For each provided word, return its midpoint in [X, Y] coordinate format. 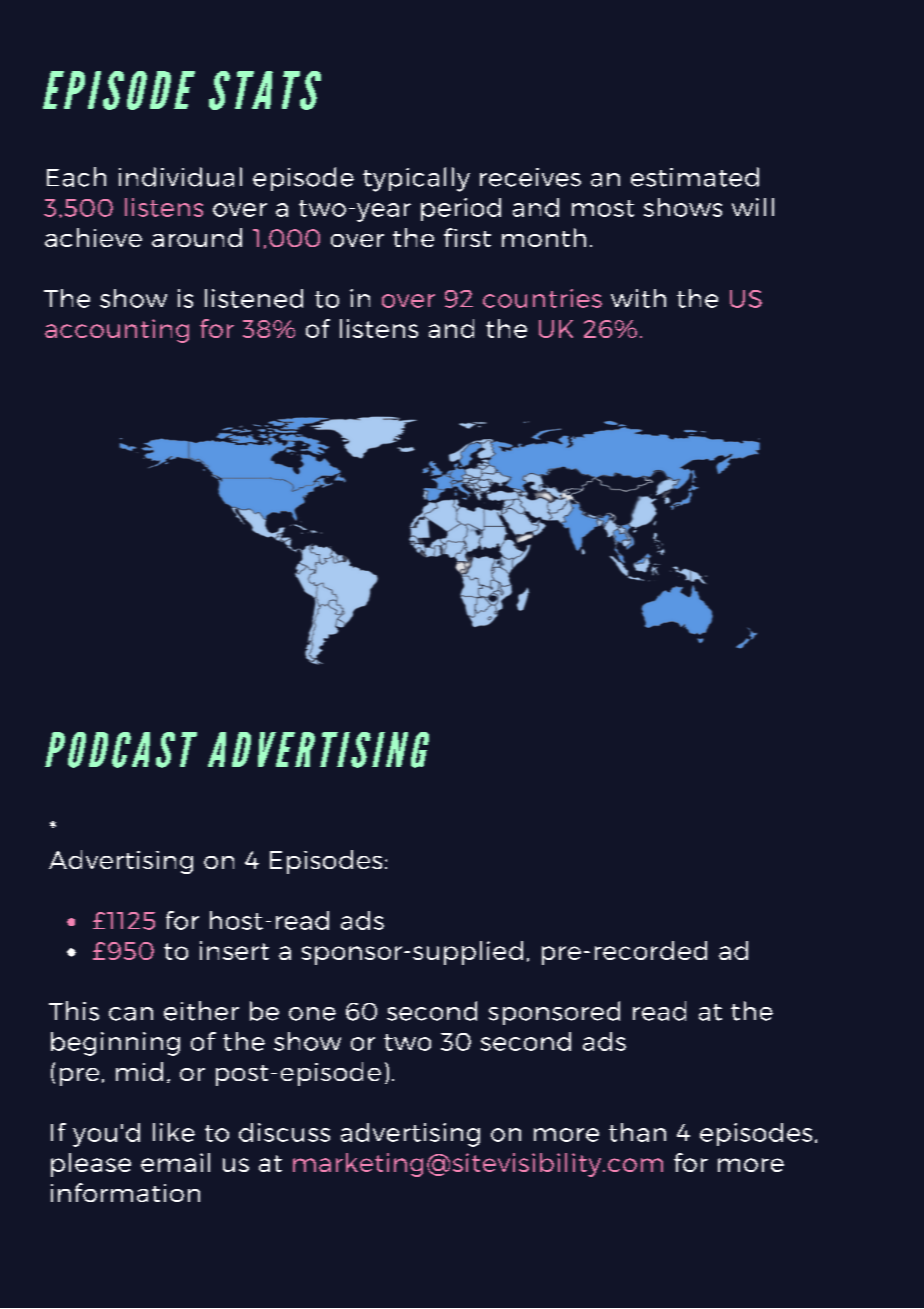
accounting [117, 331]
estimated [695, 177]
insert [234, 950]
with [638, 298]
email [175, 1162]
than [637, 1132]
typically [416, 179]
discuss [284, 1132]
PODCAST [121, 750]
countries [542, 298]
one [312, 1014]
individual [180, 177]
